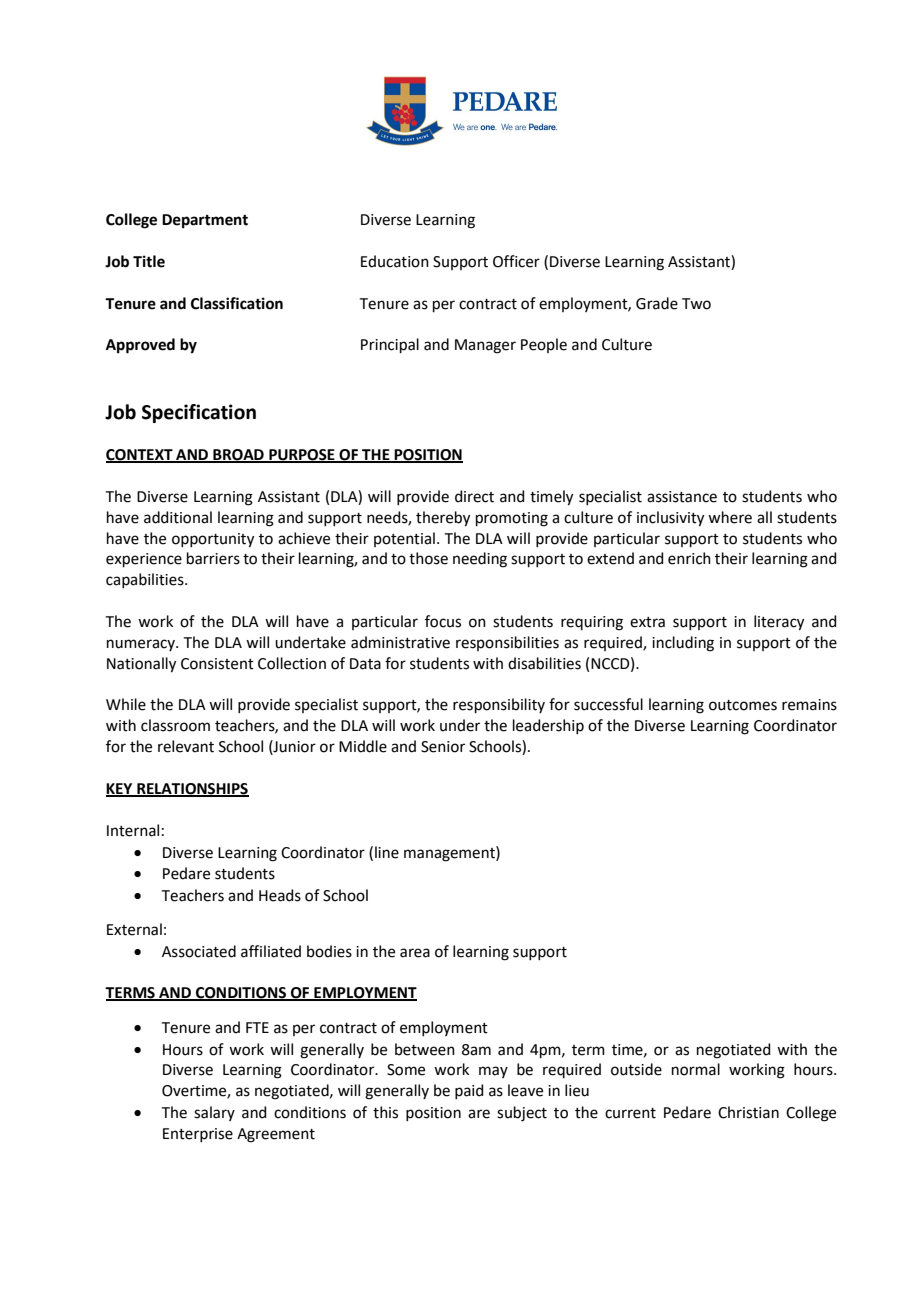 This screenshot has height=1309, width=924. What do you see at coordinates (696, 304) in the screenshot?
I see `Two` at bounding box center [696, 304].
